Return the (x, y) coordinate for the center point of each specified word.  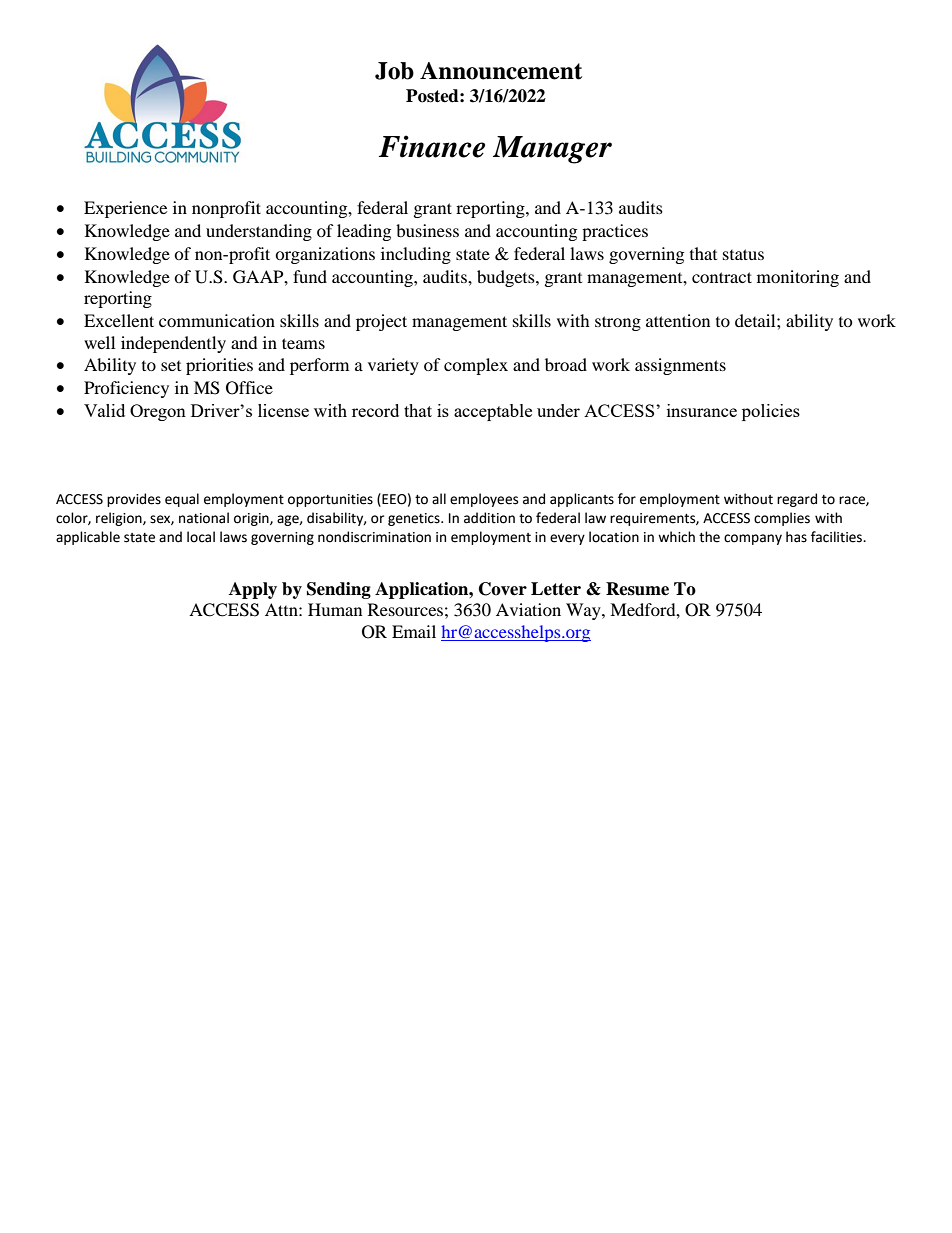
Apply (253, 590)
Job (394, 71)
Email (414, 631)
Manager (552, 150)
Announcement (501, 71)
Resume (637, 589)
